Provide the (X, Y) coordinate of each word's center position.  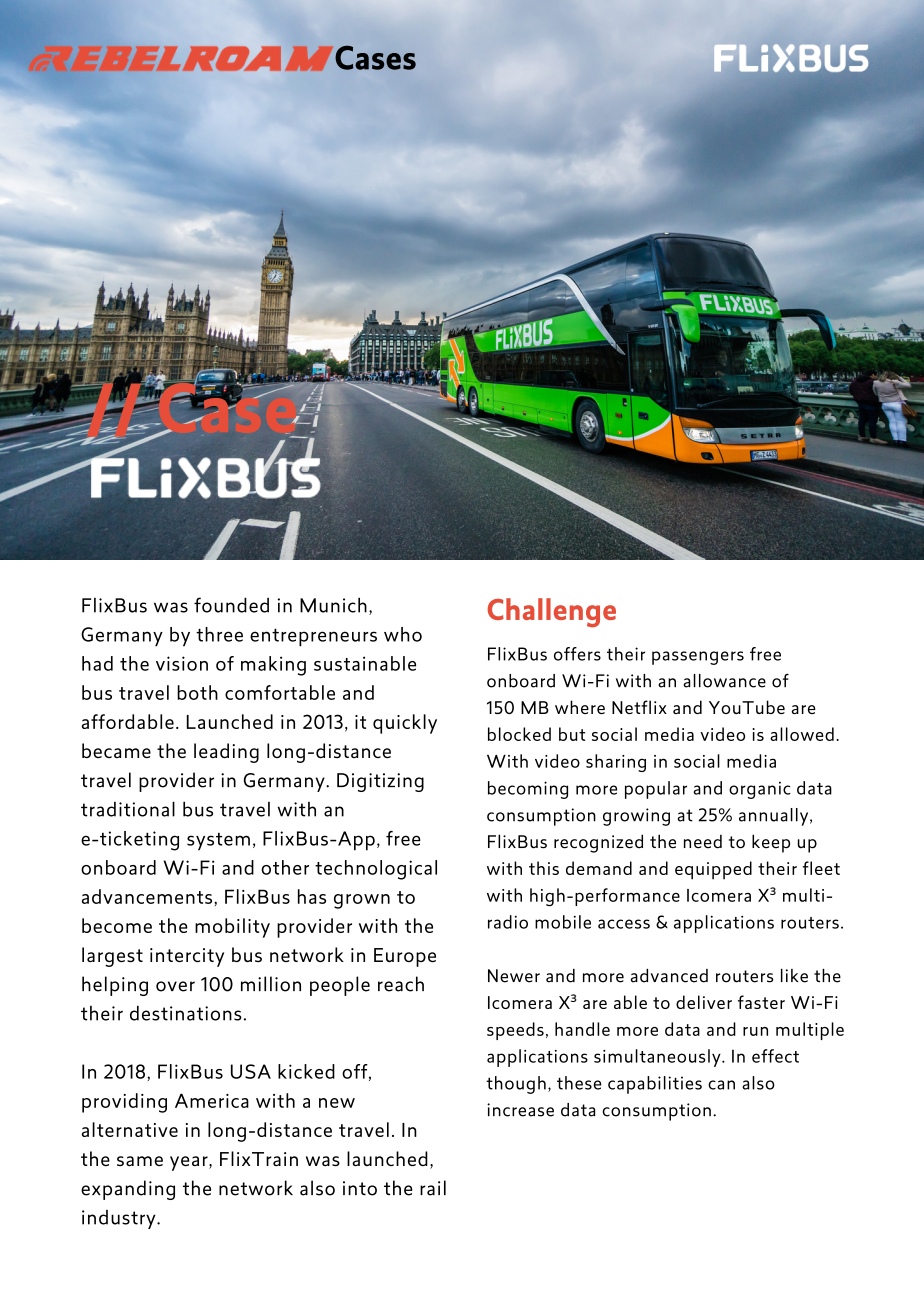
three (219, 634)
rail (433, 1188)
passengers (698, 658)
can (721, 1085)
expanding (128, 1190)
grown (362, 901)
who (403, 634)
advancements (148, 896)
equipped (713, 870)
